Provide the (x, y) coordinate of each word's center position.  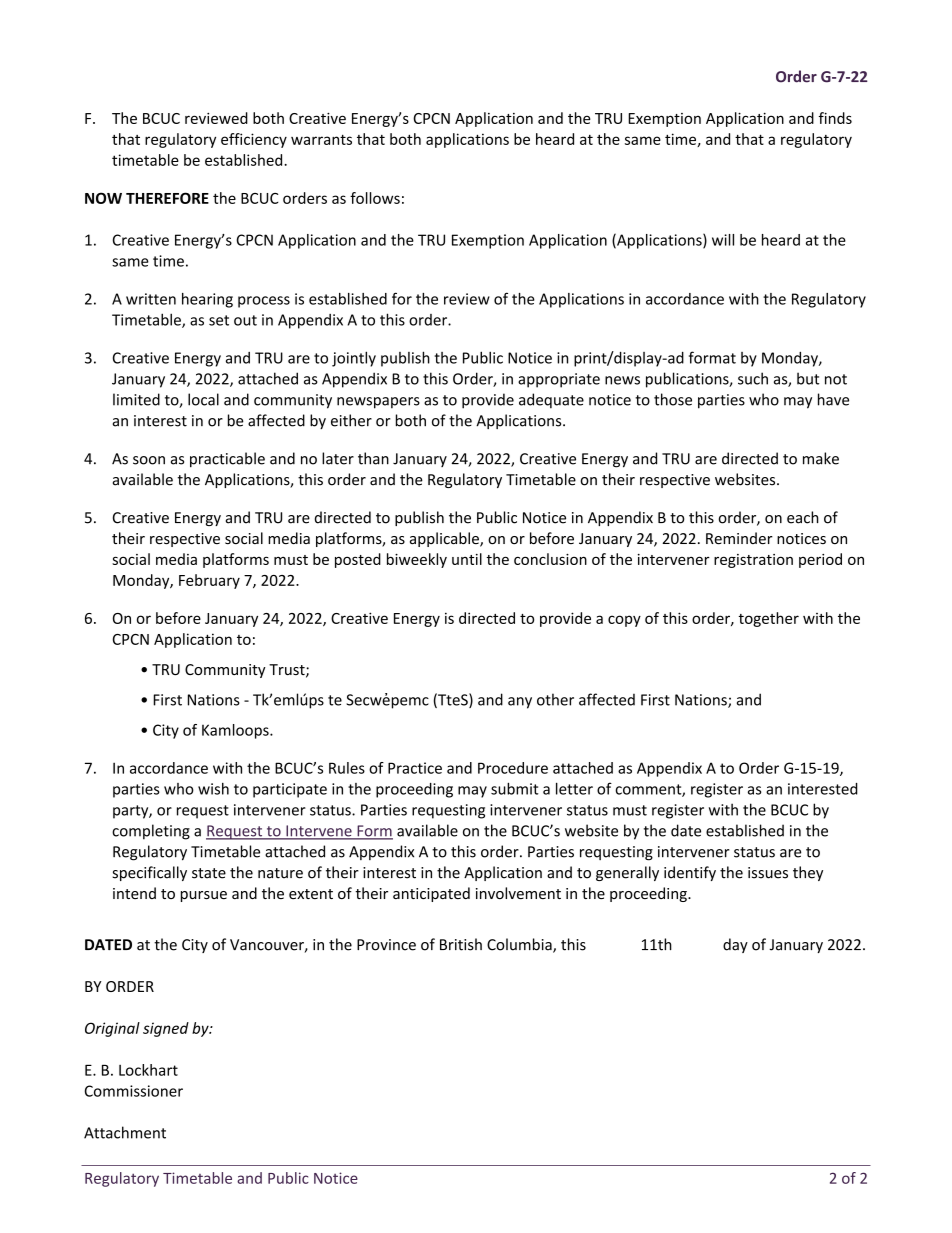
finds (835, 118)
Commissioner (134, 1091)
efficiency (254, 140)
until (467, 559)
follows (375, 198)
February (209, 581)
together (769, 619)
